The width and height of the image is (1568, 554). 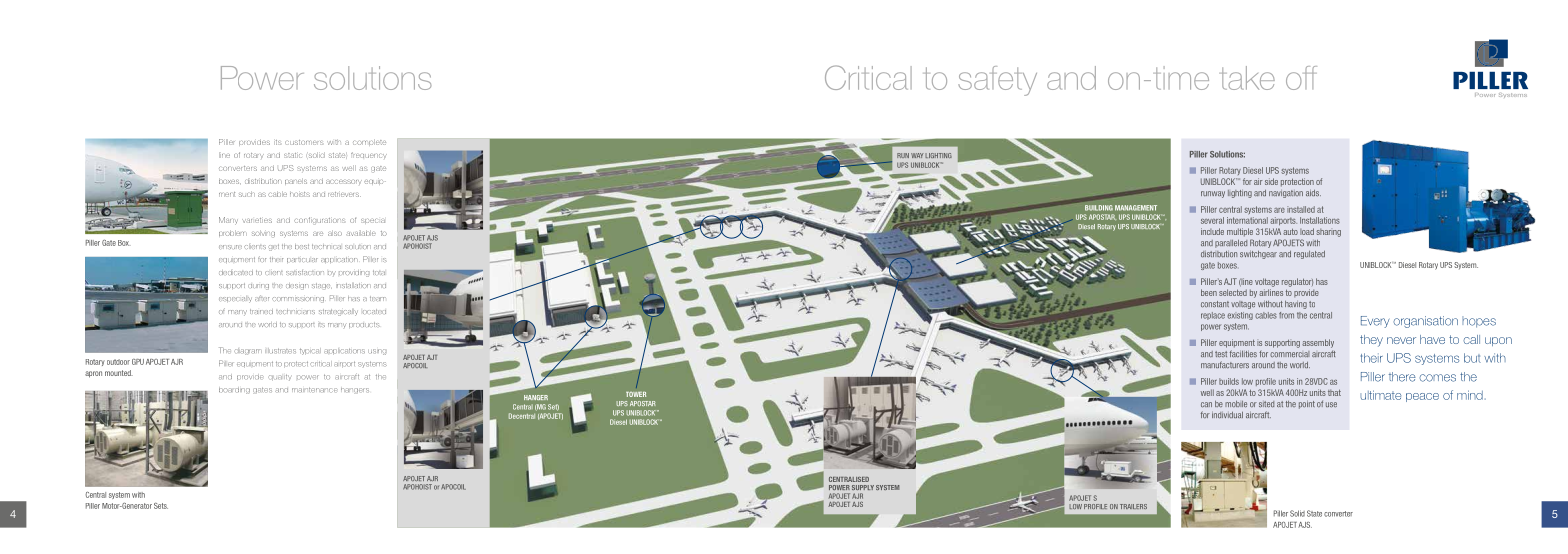 What do you see at coordinates (297, 286) in the image?
I see `design` at bounding box center [297, 286].
